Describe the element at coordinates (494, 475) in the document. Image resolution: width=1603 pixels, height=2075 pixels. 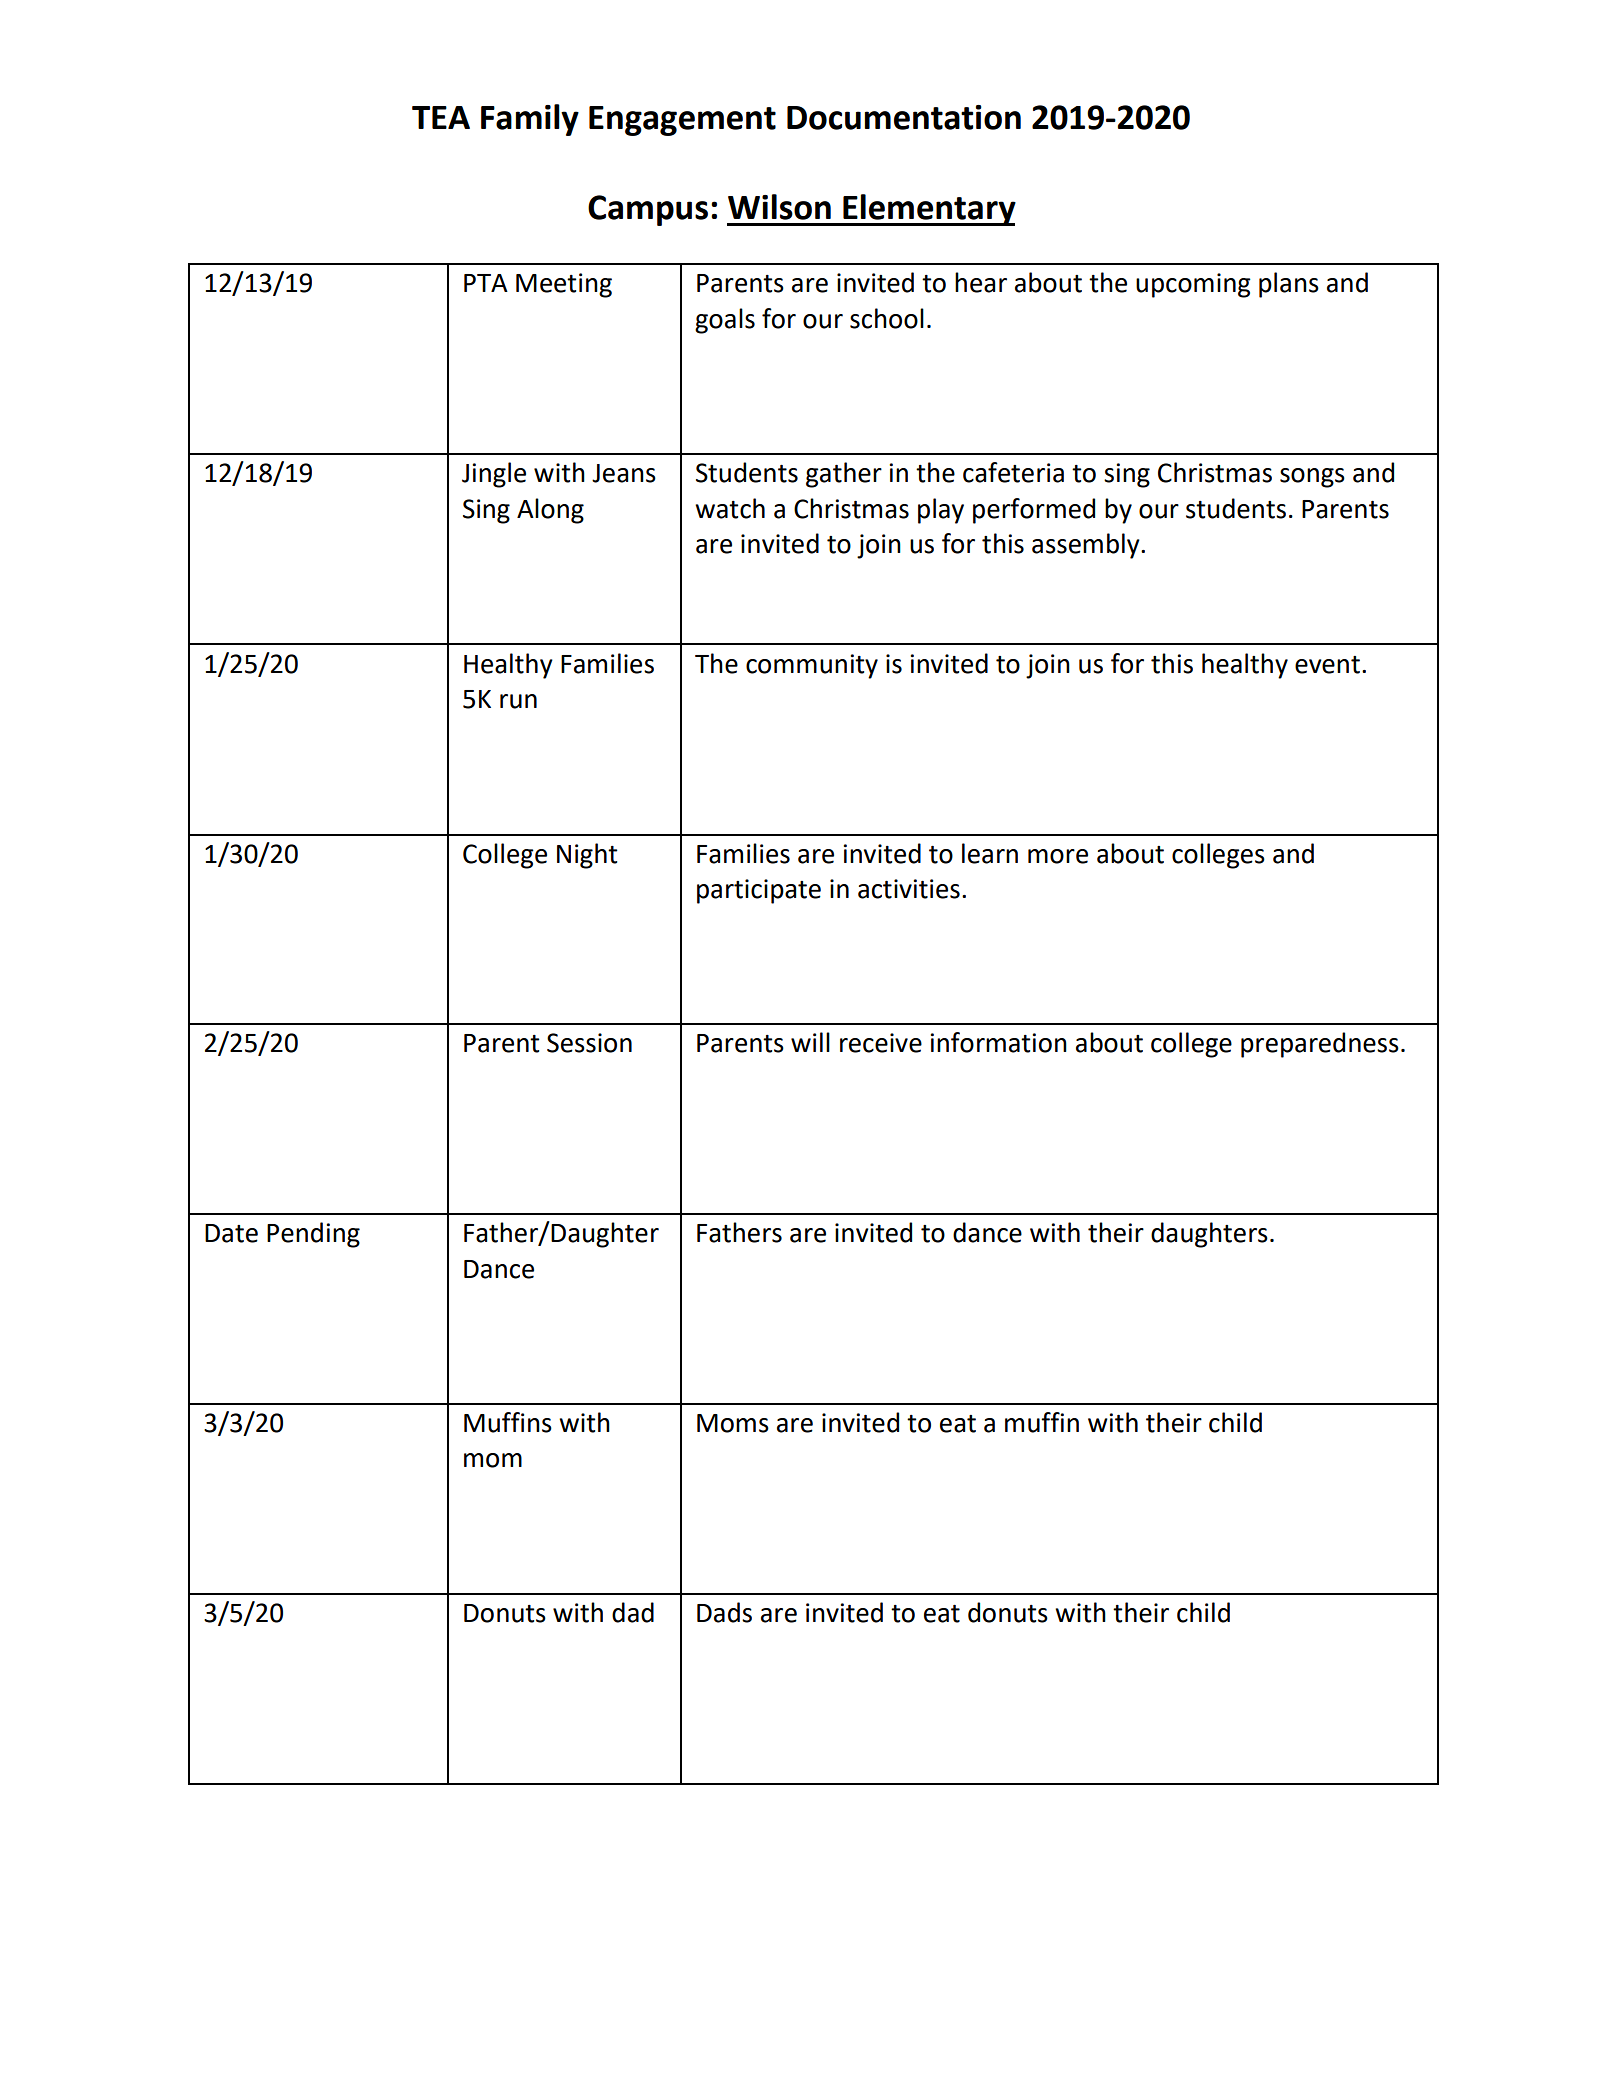
I see `Jingle` at that location.
